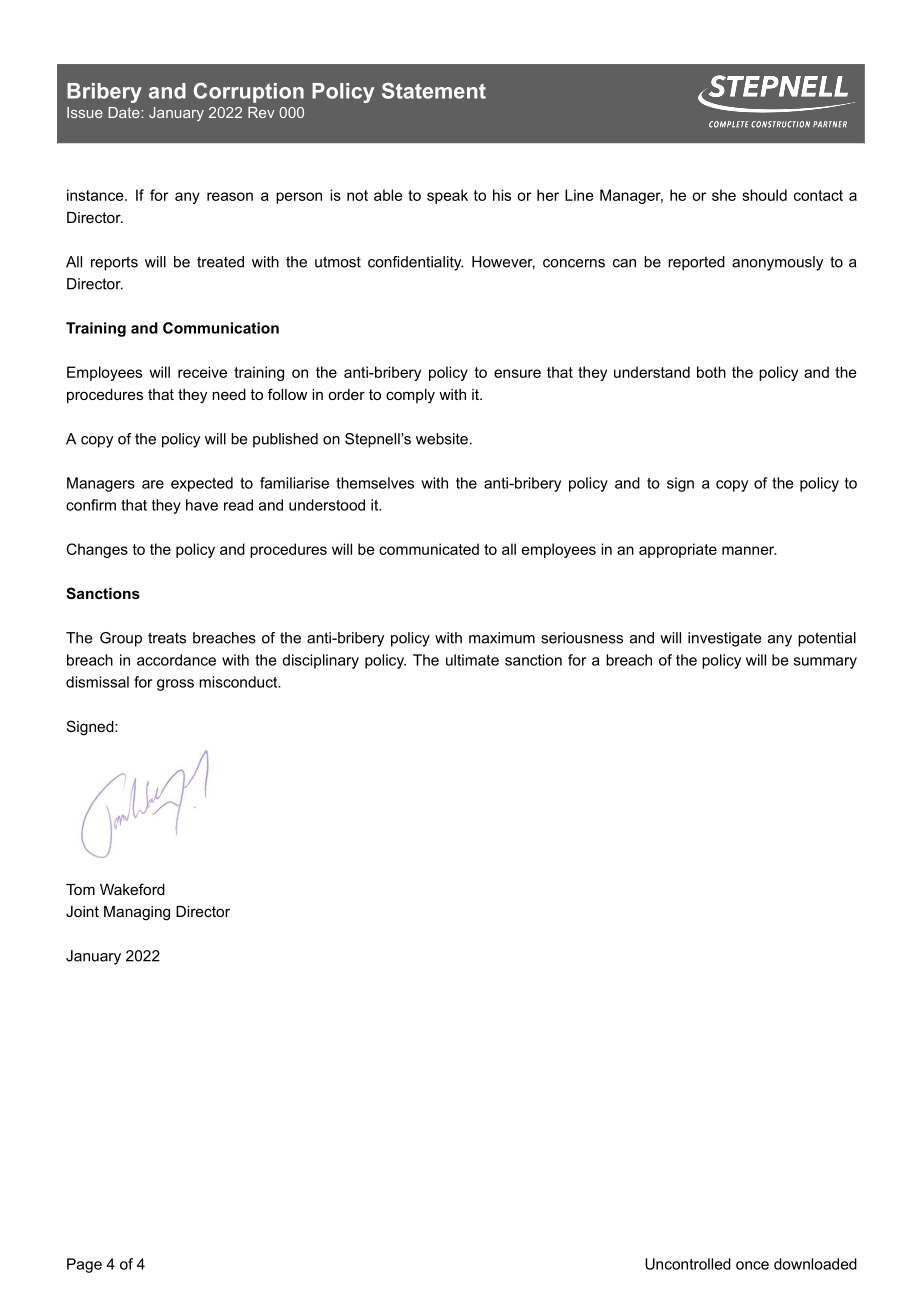 The width and height of the screenshot is (924, 1310). I want to click on should, so click(764, 195).
